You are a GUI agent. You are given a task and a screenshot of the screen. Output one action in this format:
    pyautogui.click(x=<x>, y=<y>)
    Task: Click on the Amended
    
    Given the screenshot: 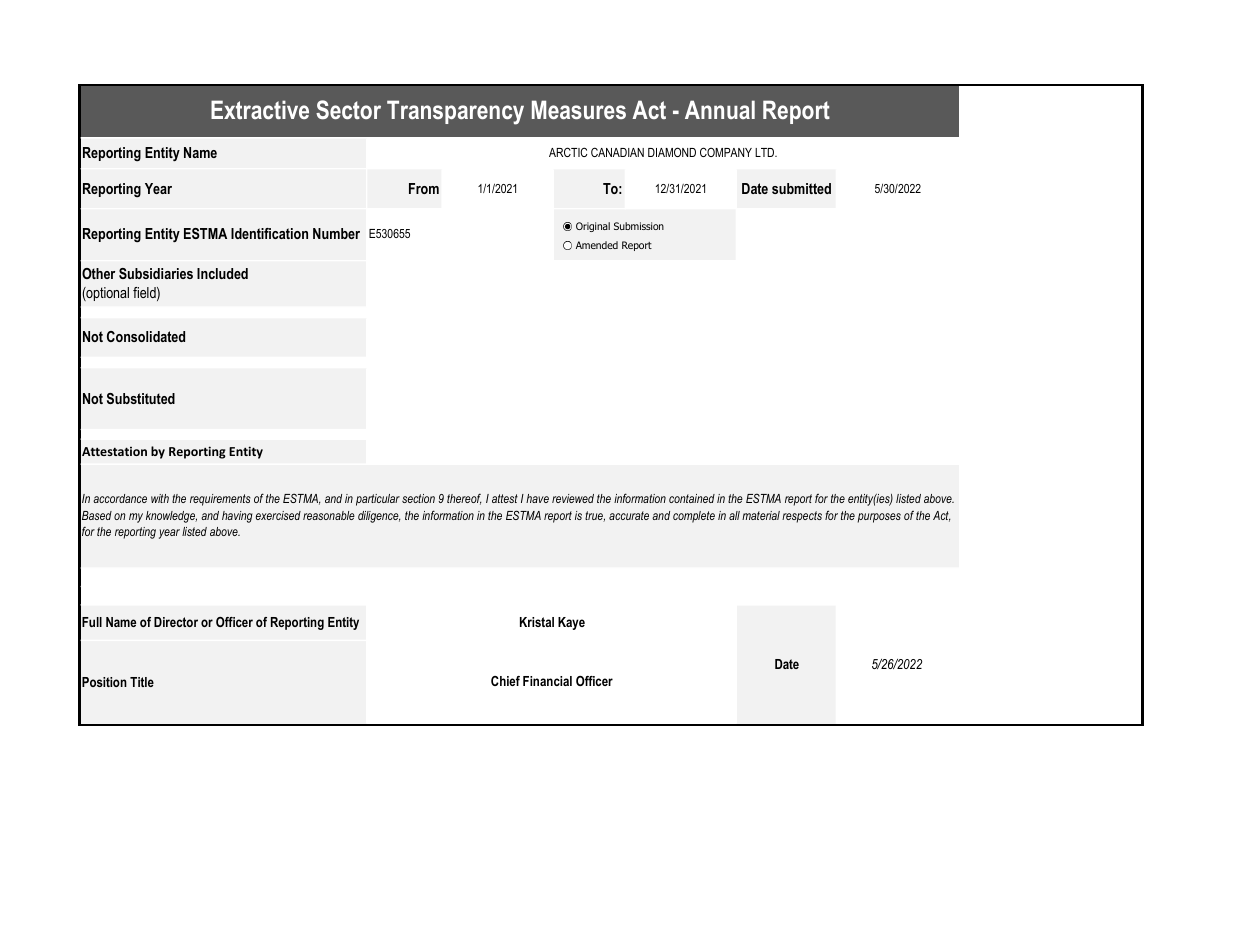 What is the action you would take?
    pyautogui.click(x=597, y=245)
